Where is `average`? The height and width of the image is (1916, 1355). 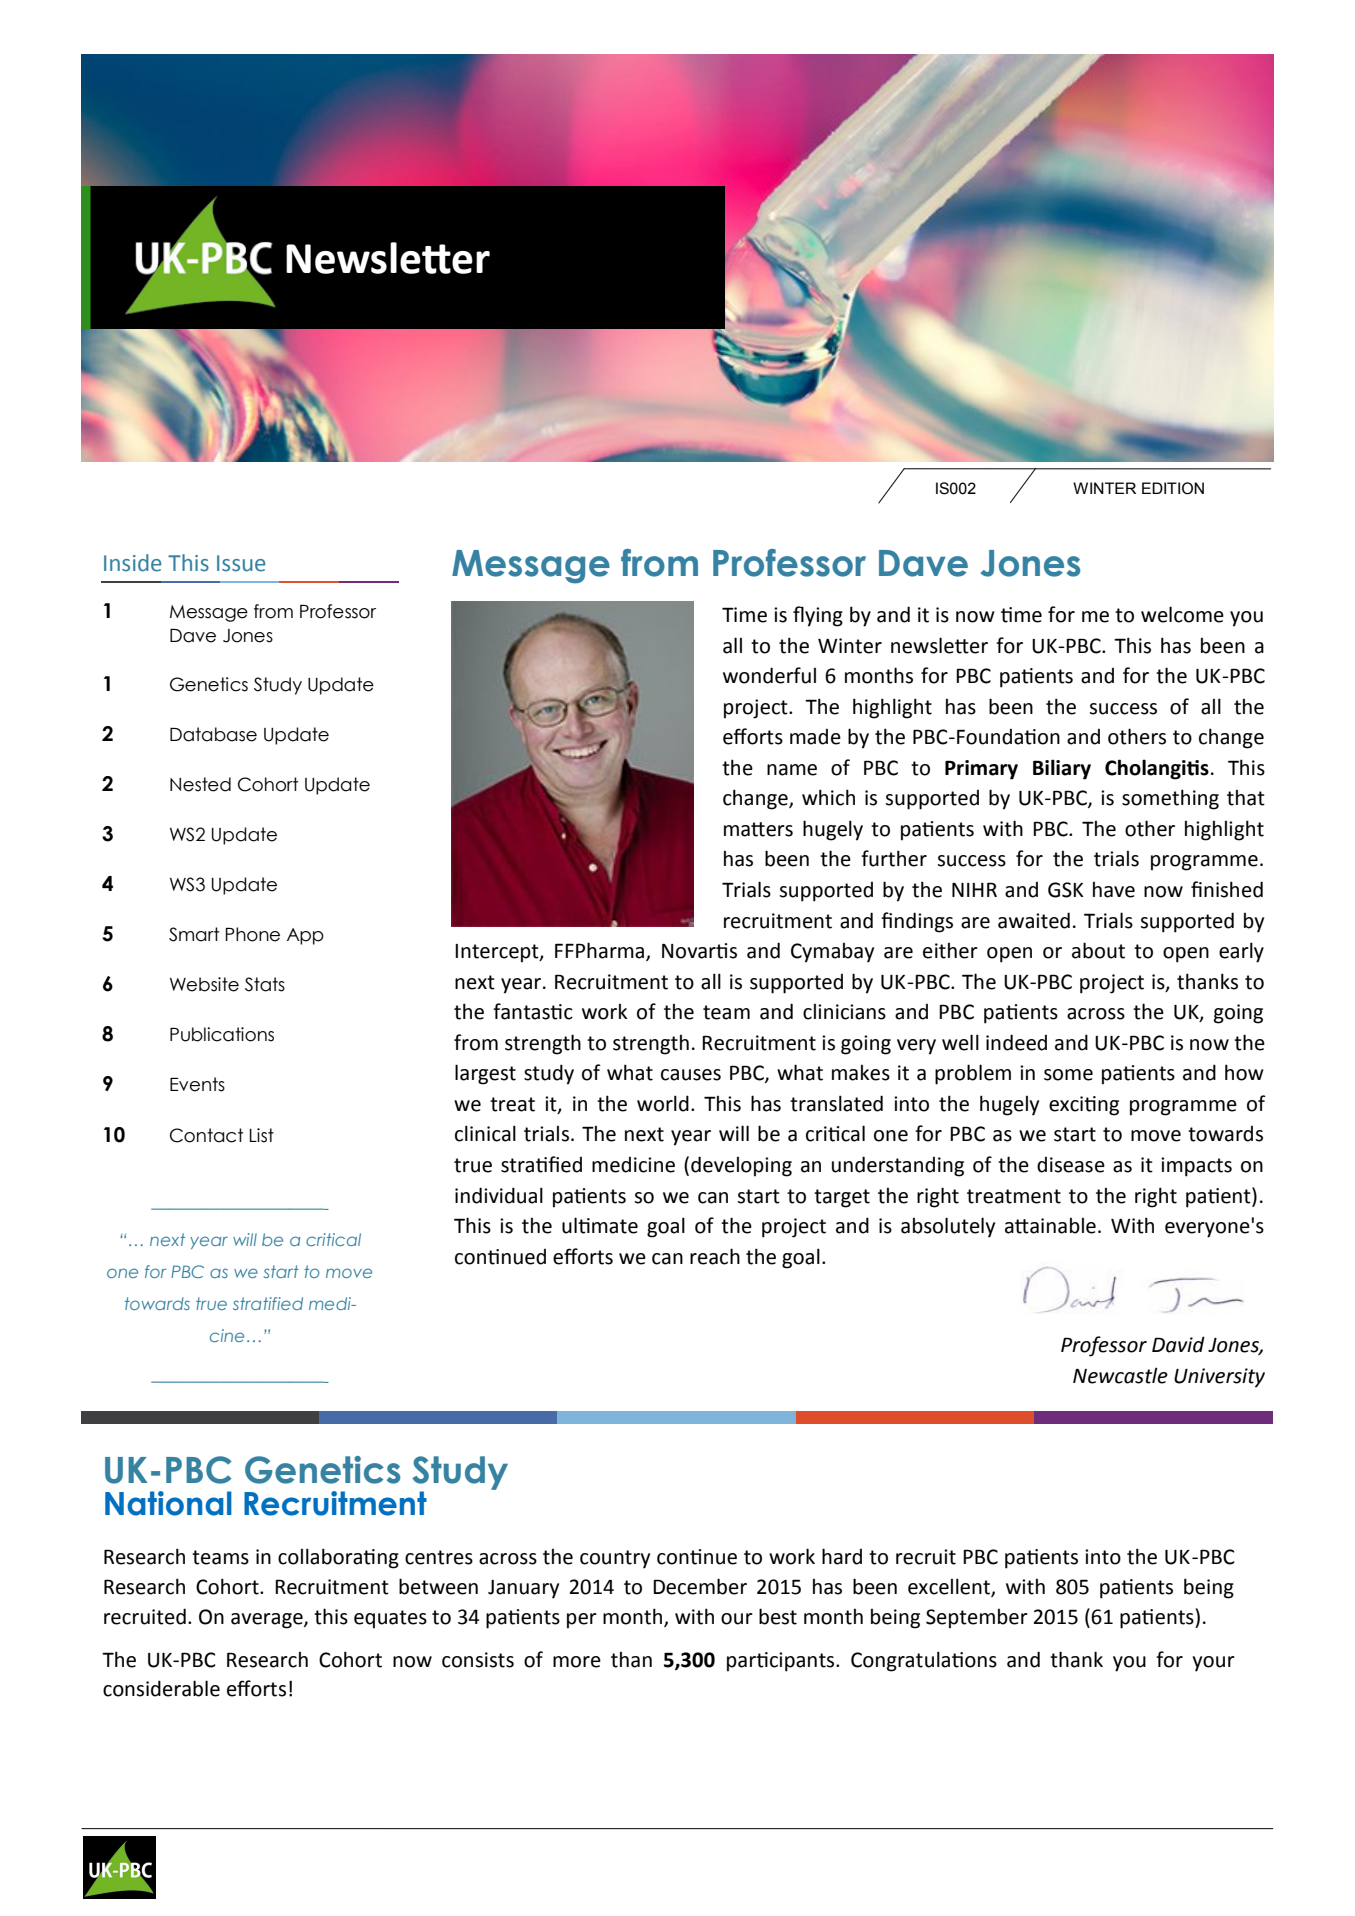
average is located at coordinates (268, 1621).
